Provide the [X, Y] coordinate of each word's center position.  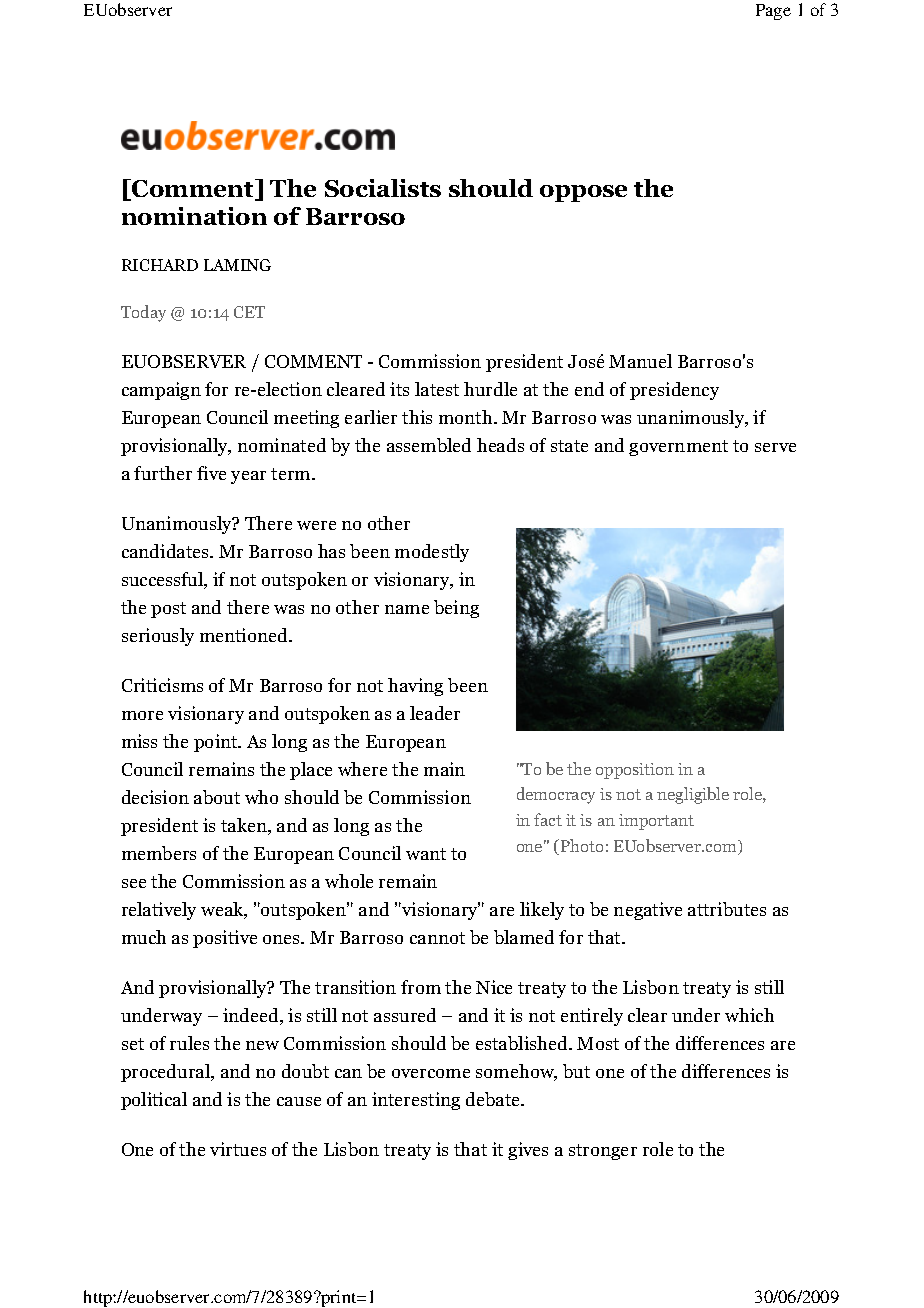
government [678, 448]
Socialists [383, 188]
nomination [194, 216]
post [168, 610]
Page [773, 12]
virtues [238, 1149]
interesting [416, 1101]
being [456, 609]
